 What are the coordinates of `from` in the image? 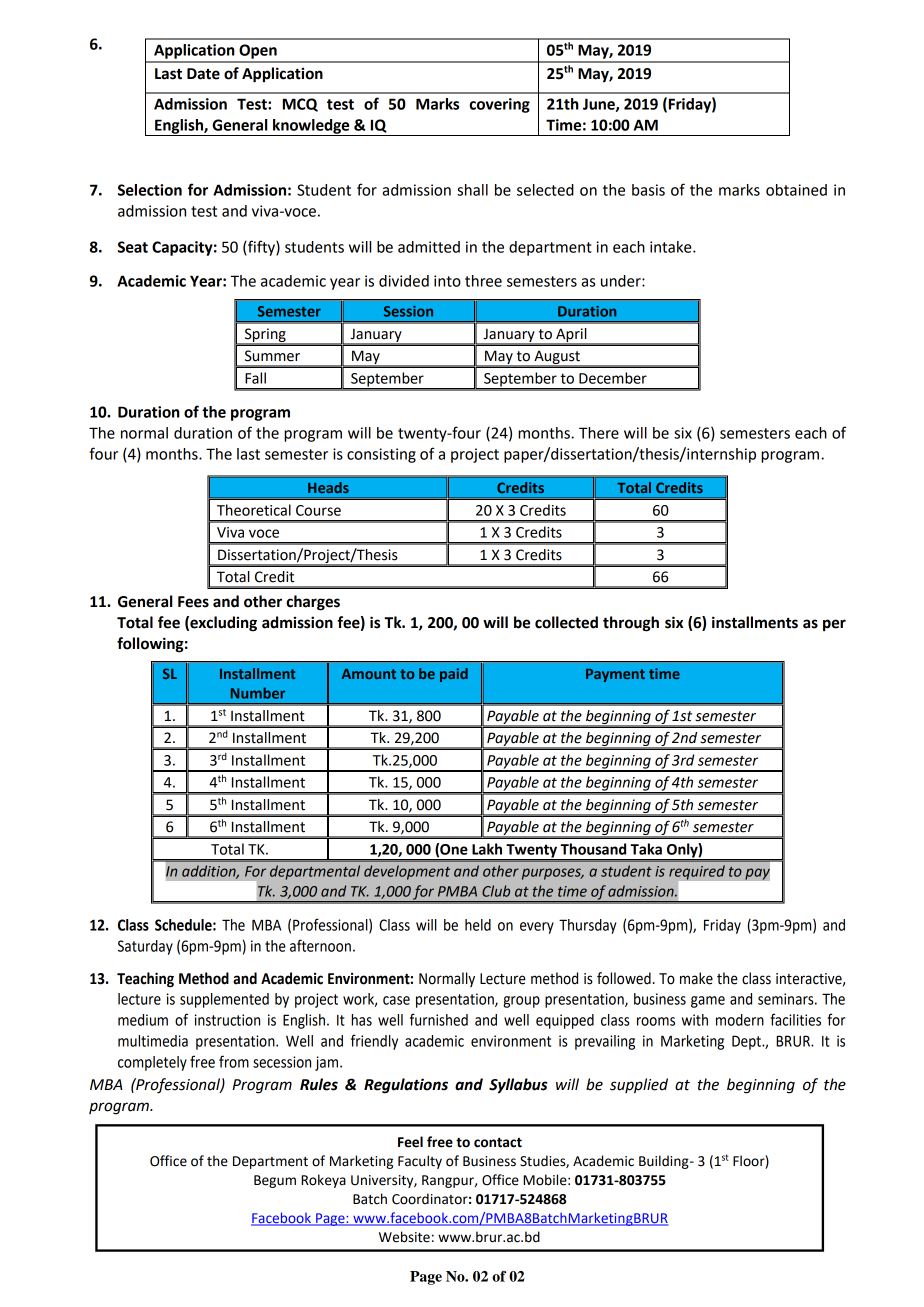 It's located at (234, 1061).
